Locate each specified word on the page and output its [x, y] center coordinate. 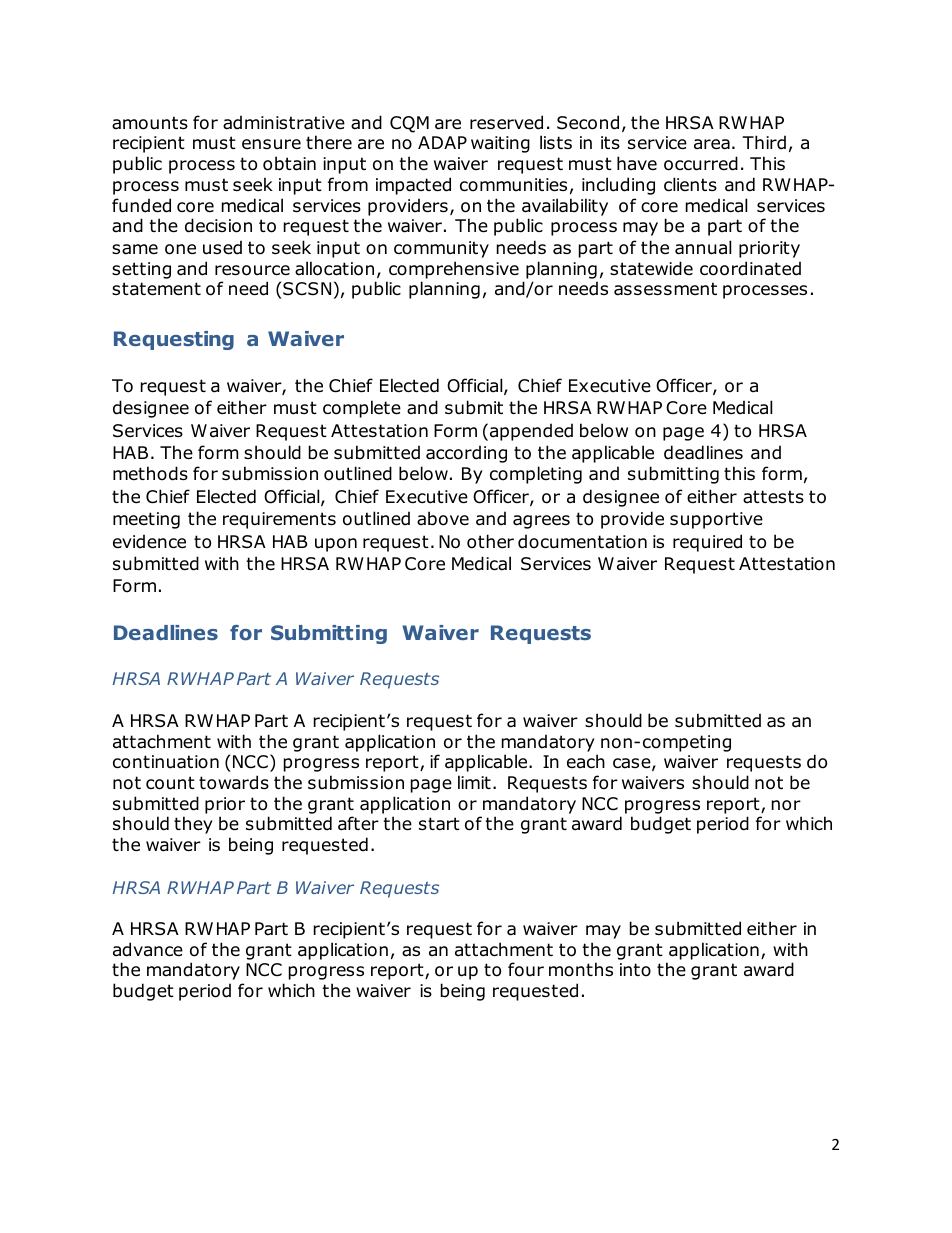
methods [150, 473]
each [586, 761]
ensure [271, 144]
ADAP [442, 142]
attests [773, 497]
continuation [166, 762]
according [466, 454]
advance [148, 949]
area [712, 144]
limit [474, 782]
